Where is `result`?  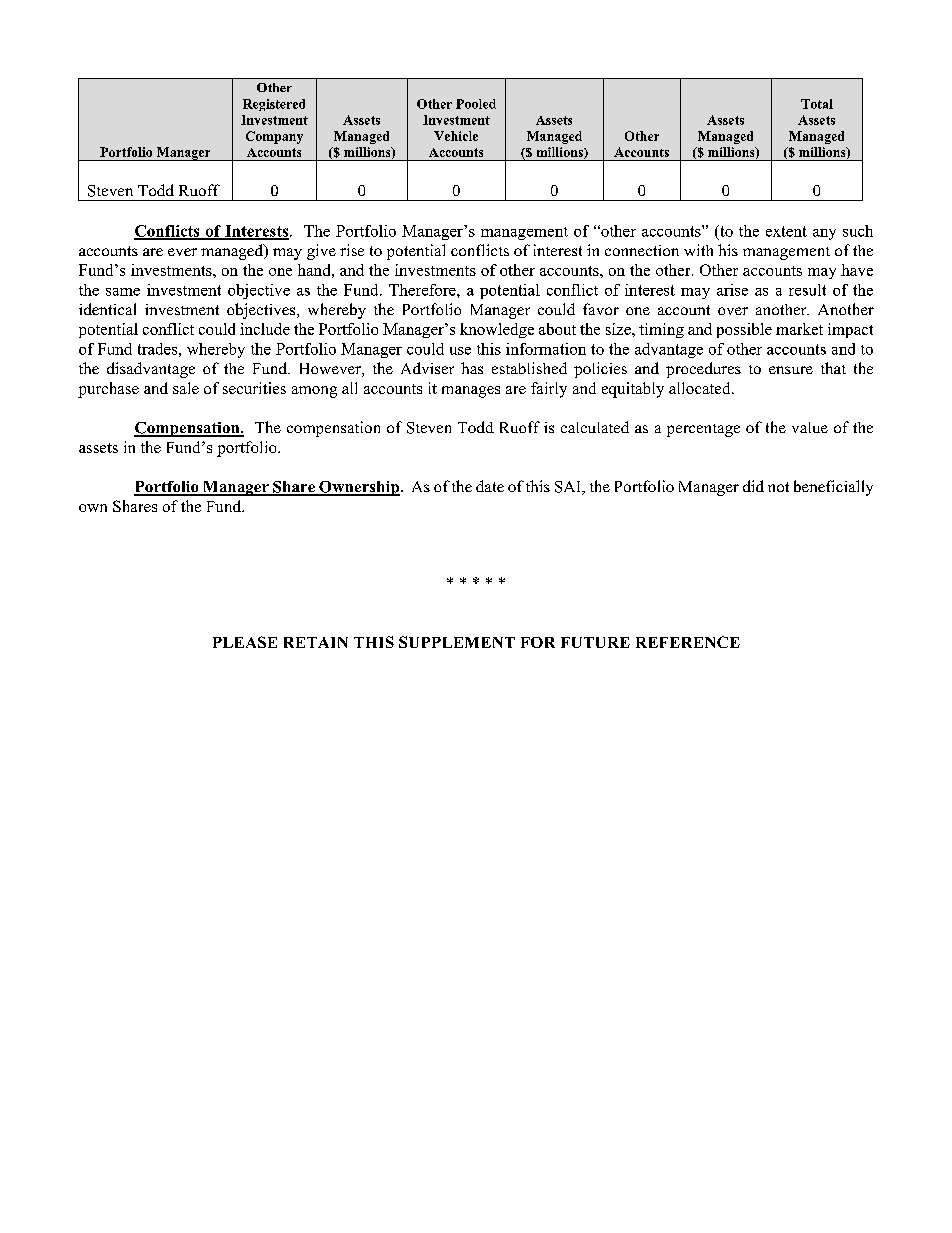 result is located at coordinates (807, 290).
